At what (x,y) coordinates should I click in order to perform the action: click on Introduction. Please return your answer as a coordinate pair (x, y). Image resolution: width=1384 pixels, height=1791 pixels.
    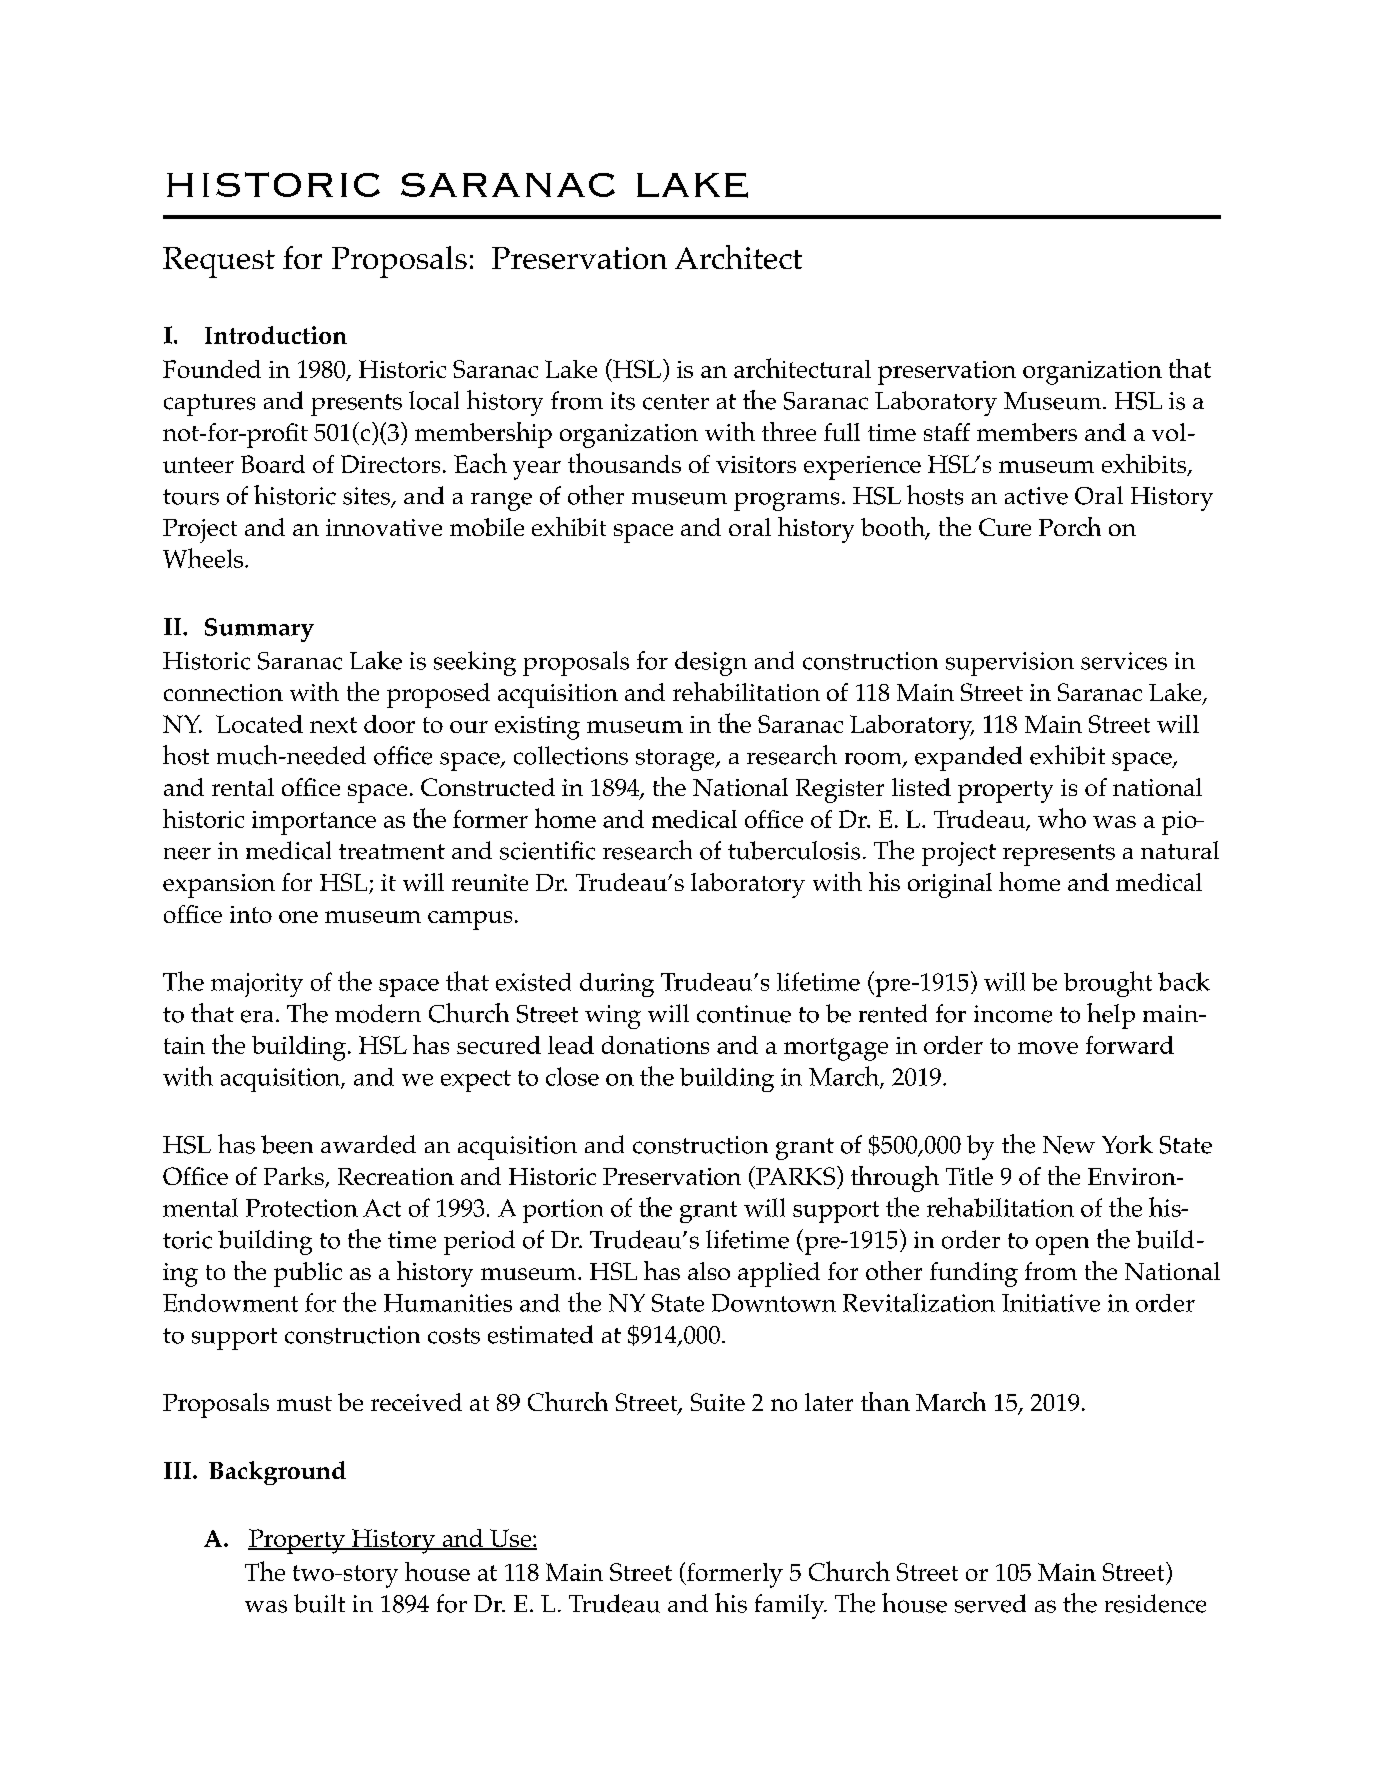
    Looking at the image, I should click on (276, 335).
